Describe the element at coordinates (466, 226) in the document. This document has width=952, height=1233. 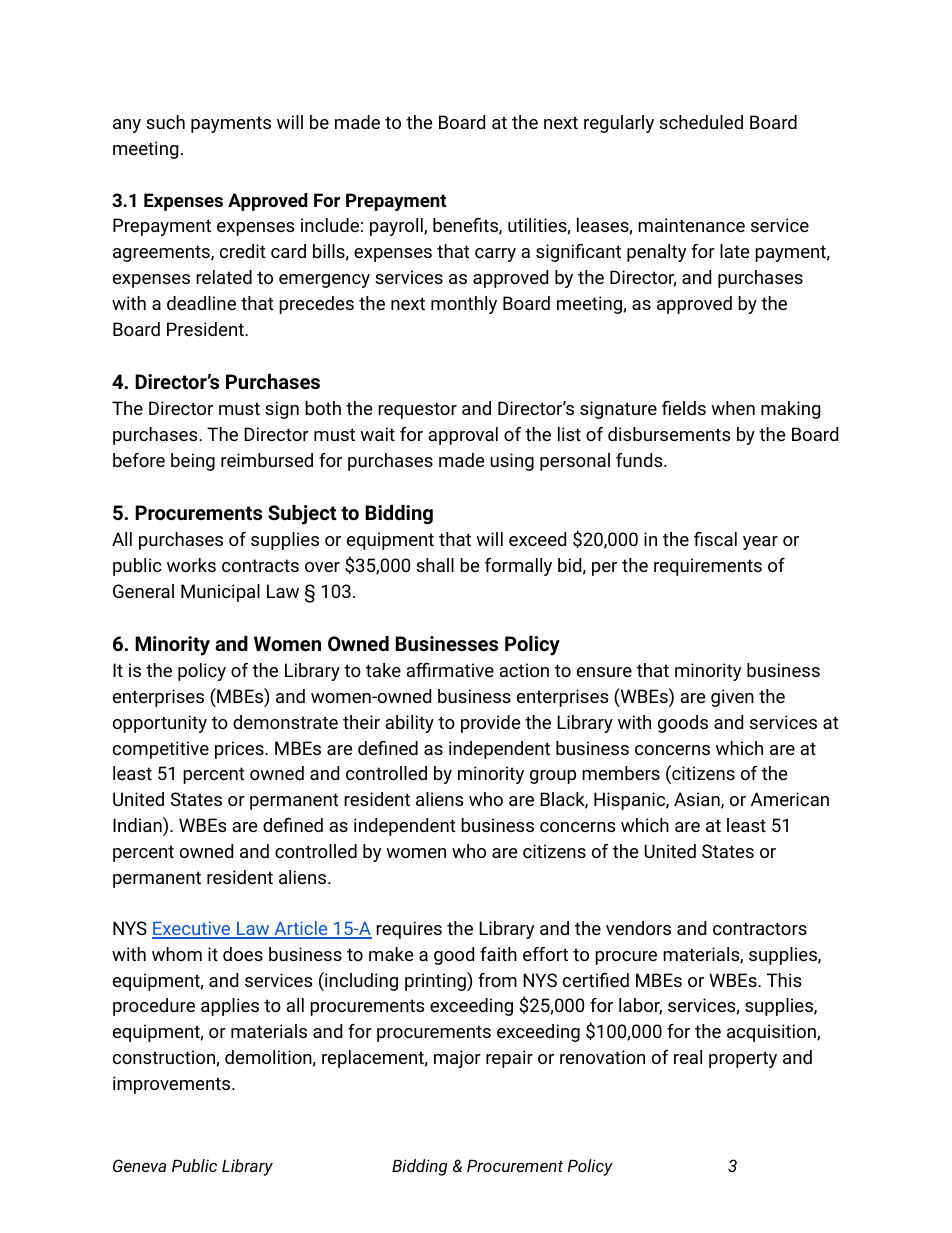
I see `benefits` at that location.
